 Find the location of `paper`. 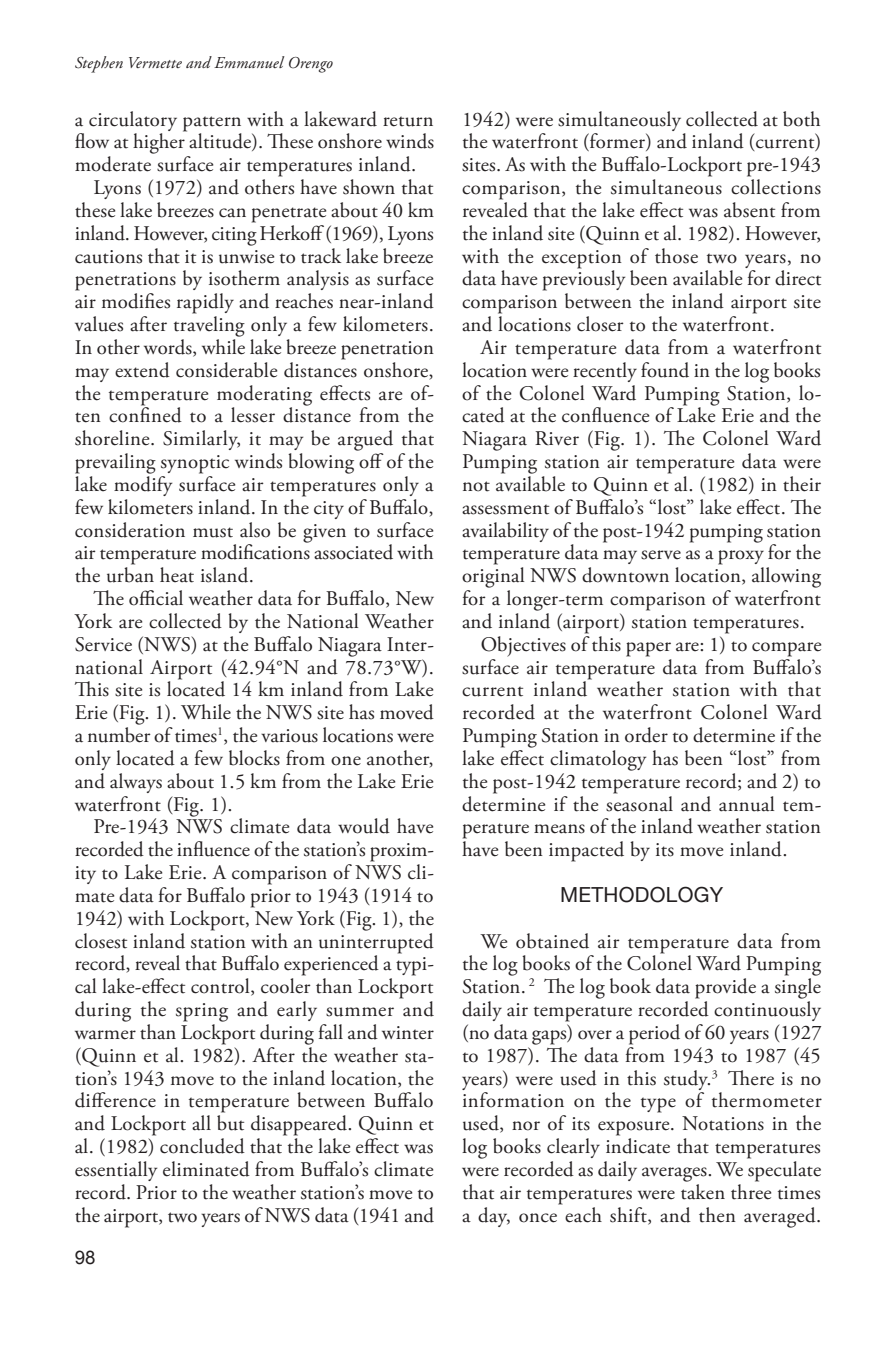

paper is located at coordinates (648, 649).
